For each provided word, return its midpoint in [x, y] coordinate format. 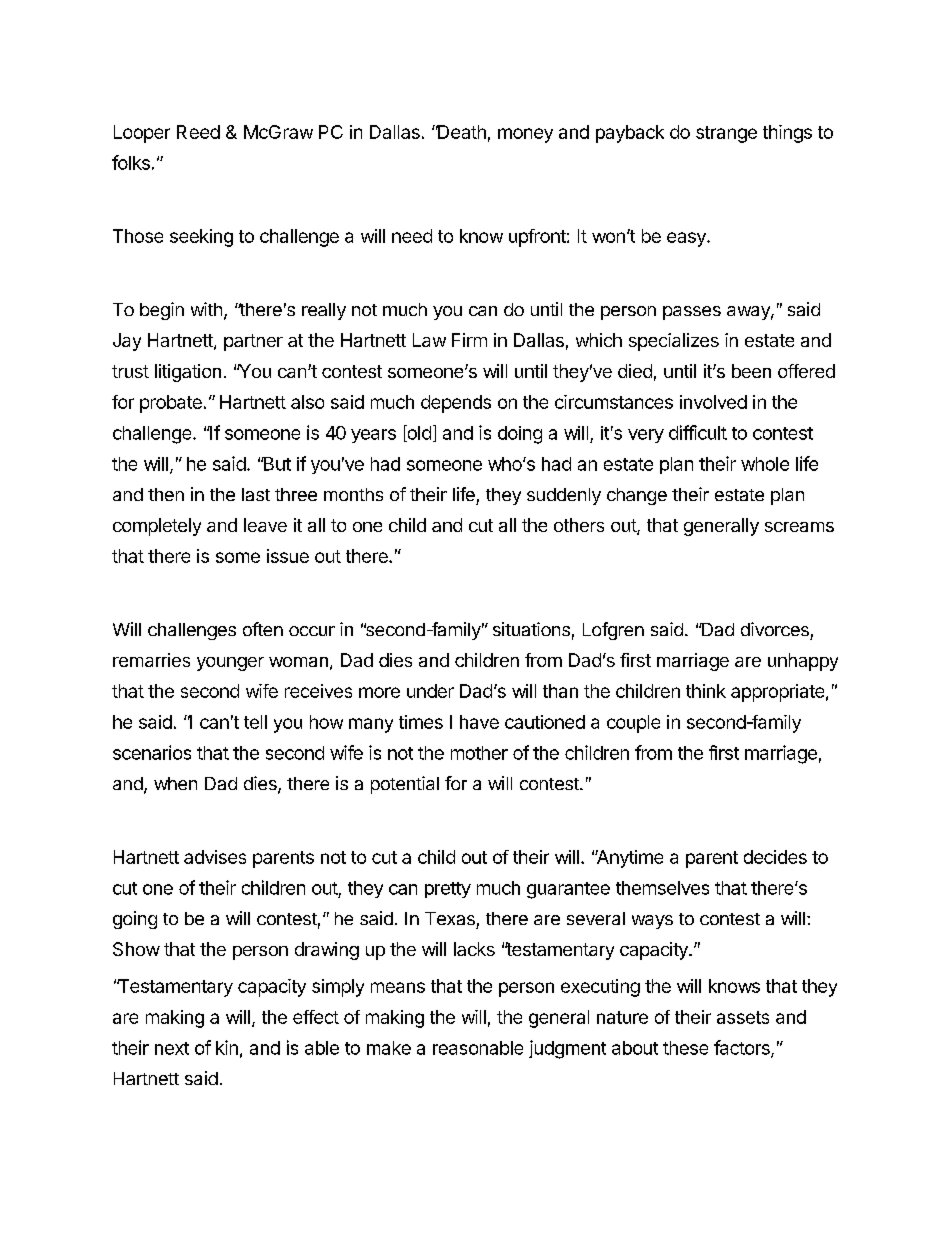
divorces [775, 629]
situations [531, 629]
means [398, 987]
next [172, 1048]
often [263, 629]
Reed [198, 132]
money [525, 135]
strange [726, 134]
